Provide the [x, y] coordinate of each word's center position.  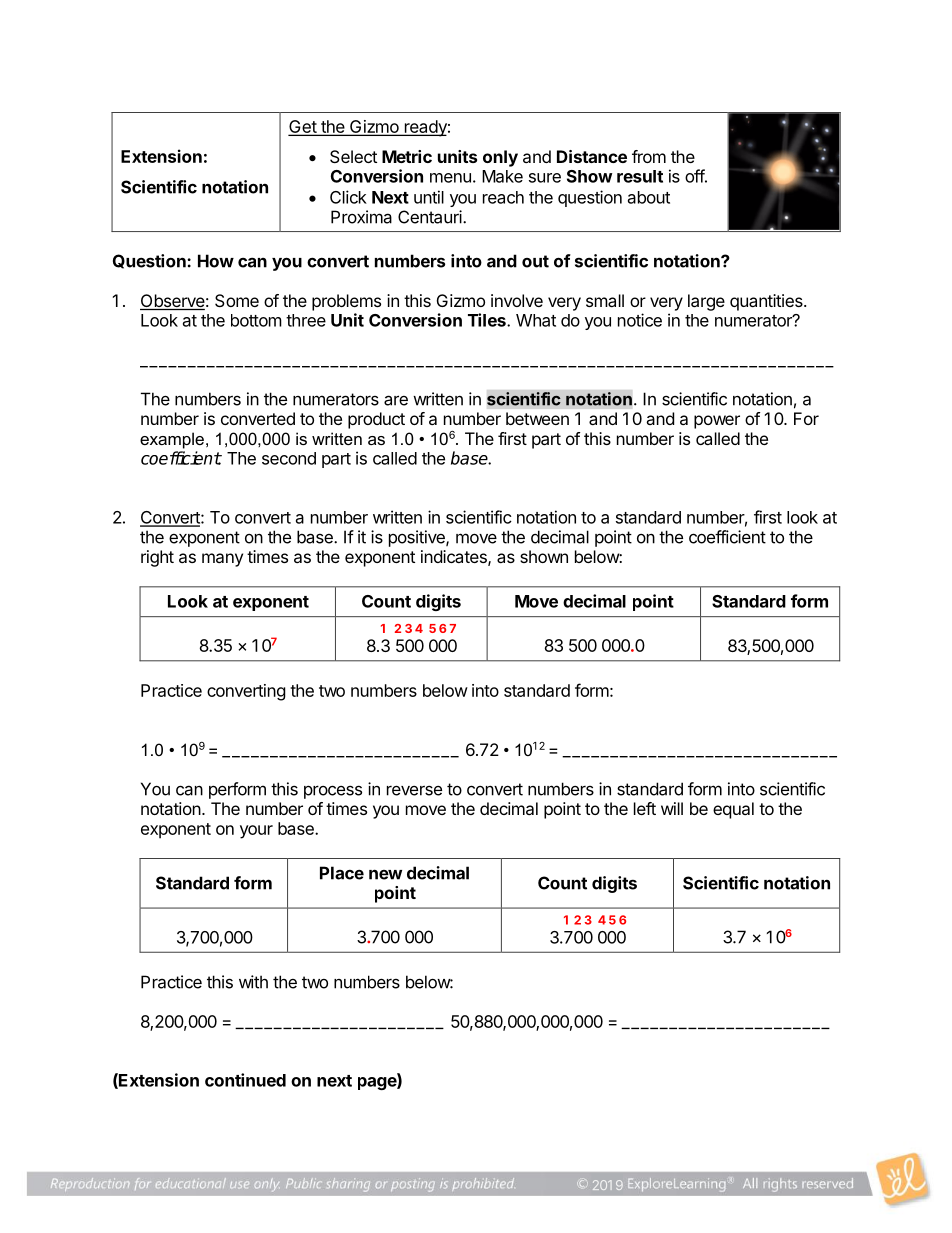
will [672, 808]
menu [450, 178]
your [256, 832]
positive [418, 538]
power [717, 422]
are [396, 400]
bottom [256, 320]
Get [303, 128]
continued [245, 1080]
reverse [414, 790]
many [222, 560]
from [649, 156]
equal [733, 810]
